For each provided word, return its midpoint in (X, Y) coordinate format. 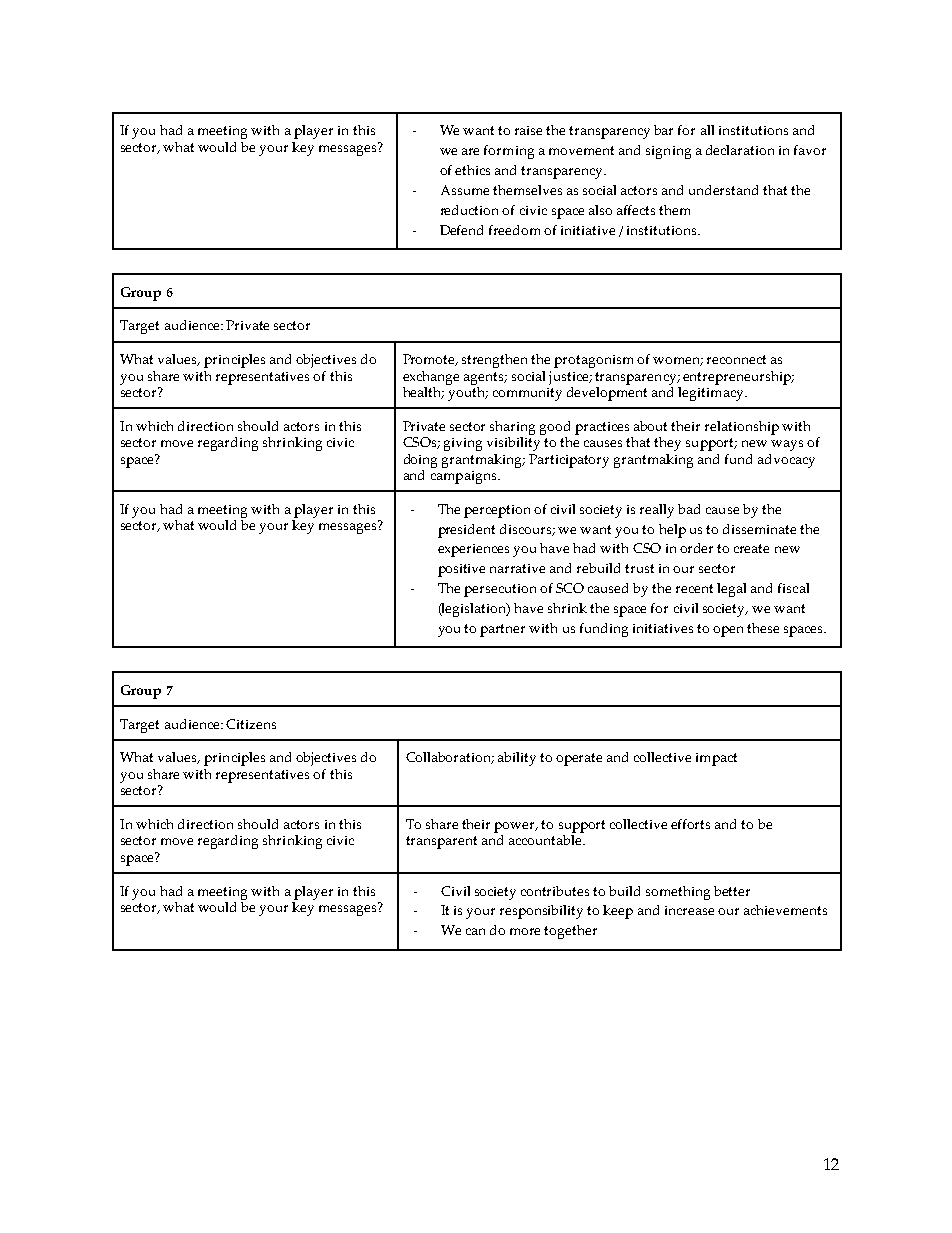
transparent (441, 842)
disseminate (759, 529)
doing (420, 461)
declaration (740, 150)
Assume (465, 190)
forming (509, 152)
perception (497, 511)
